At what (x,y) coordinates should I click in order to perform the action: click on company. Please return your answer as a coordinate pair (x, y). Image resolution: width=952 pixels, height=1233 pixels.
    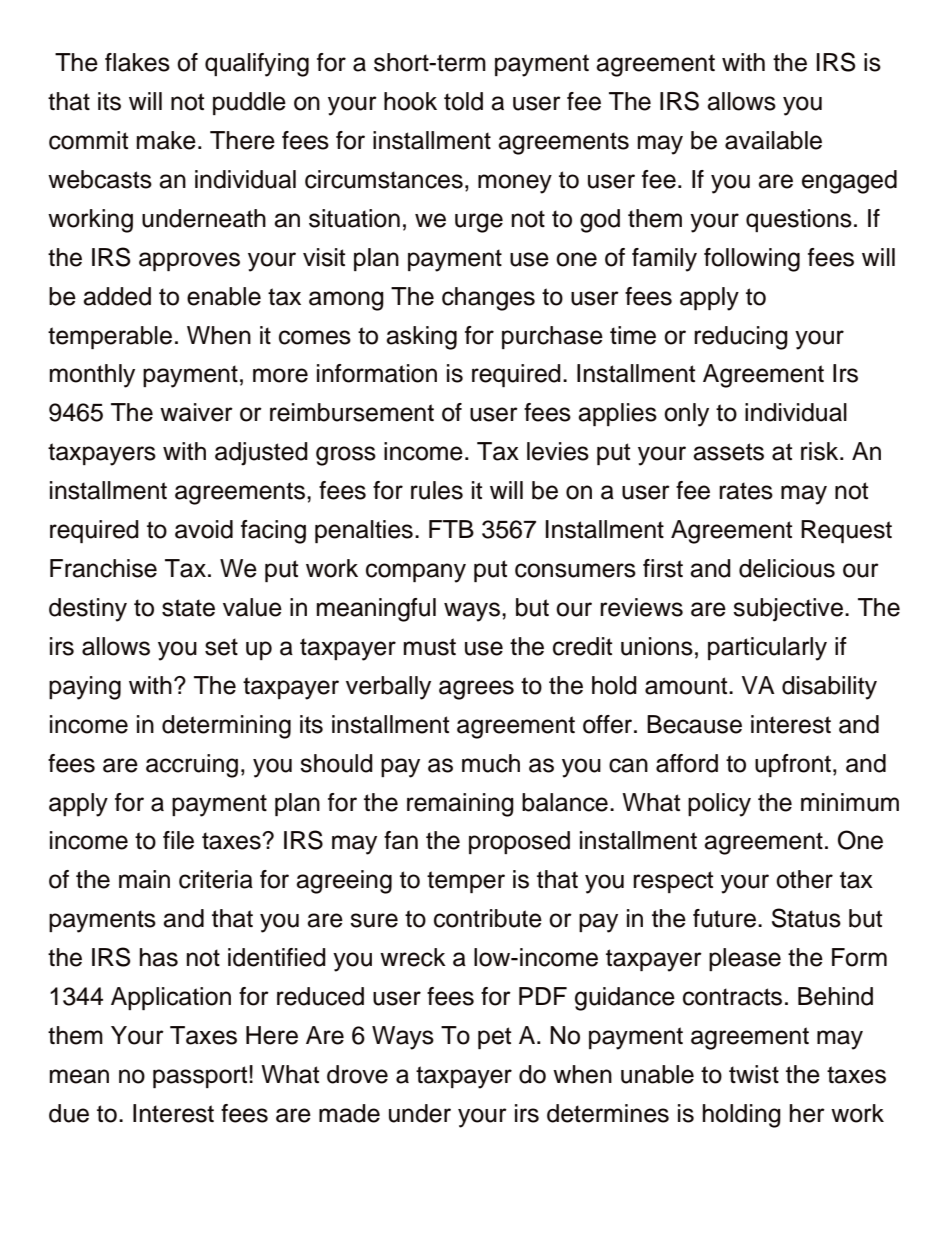
    Looking at the image, I should click on (416, 573).
